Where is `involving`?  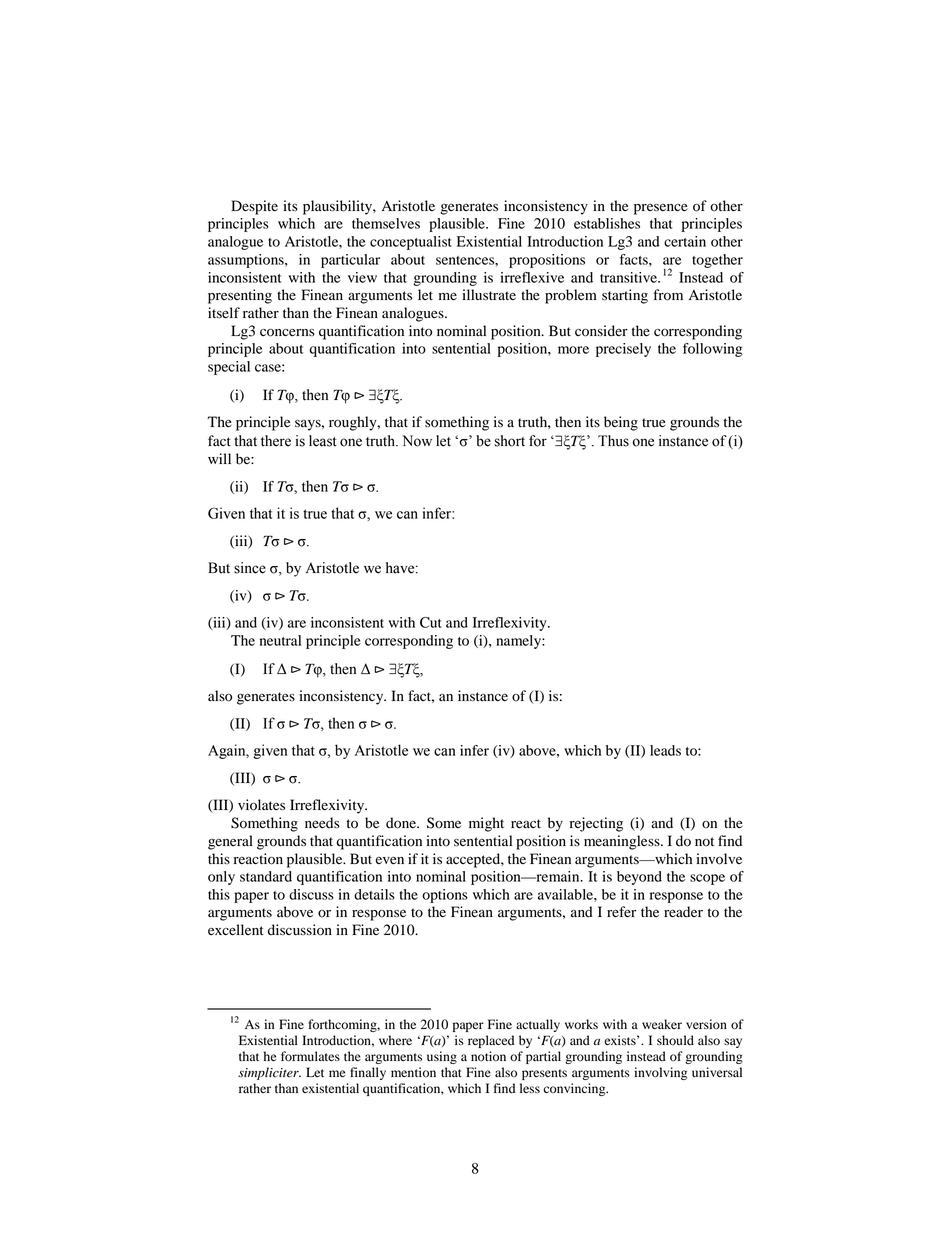
involving is located at coordinates (660, 1073).
